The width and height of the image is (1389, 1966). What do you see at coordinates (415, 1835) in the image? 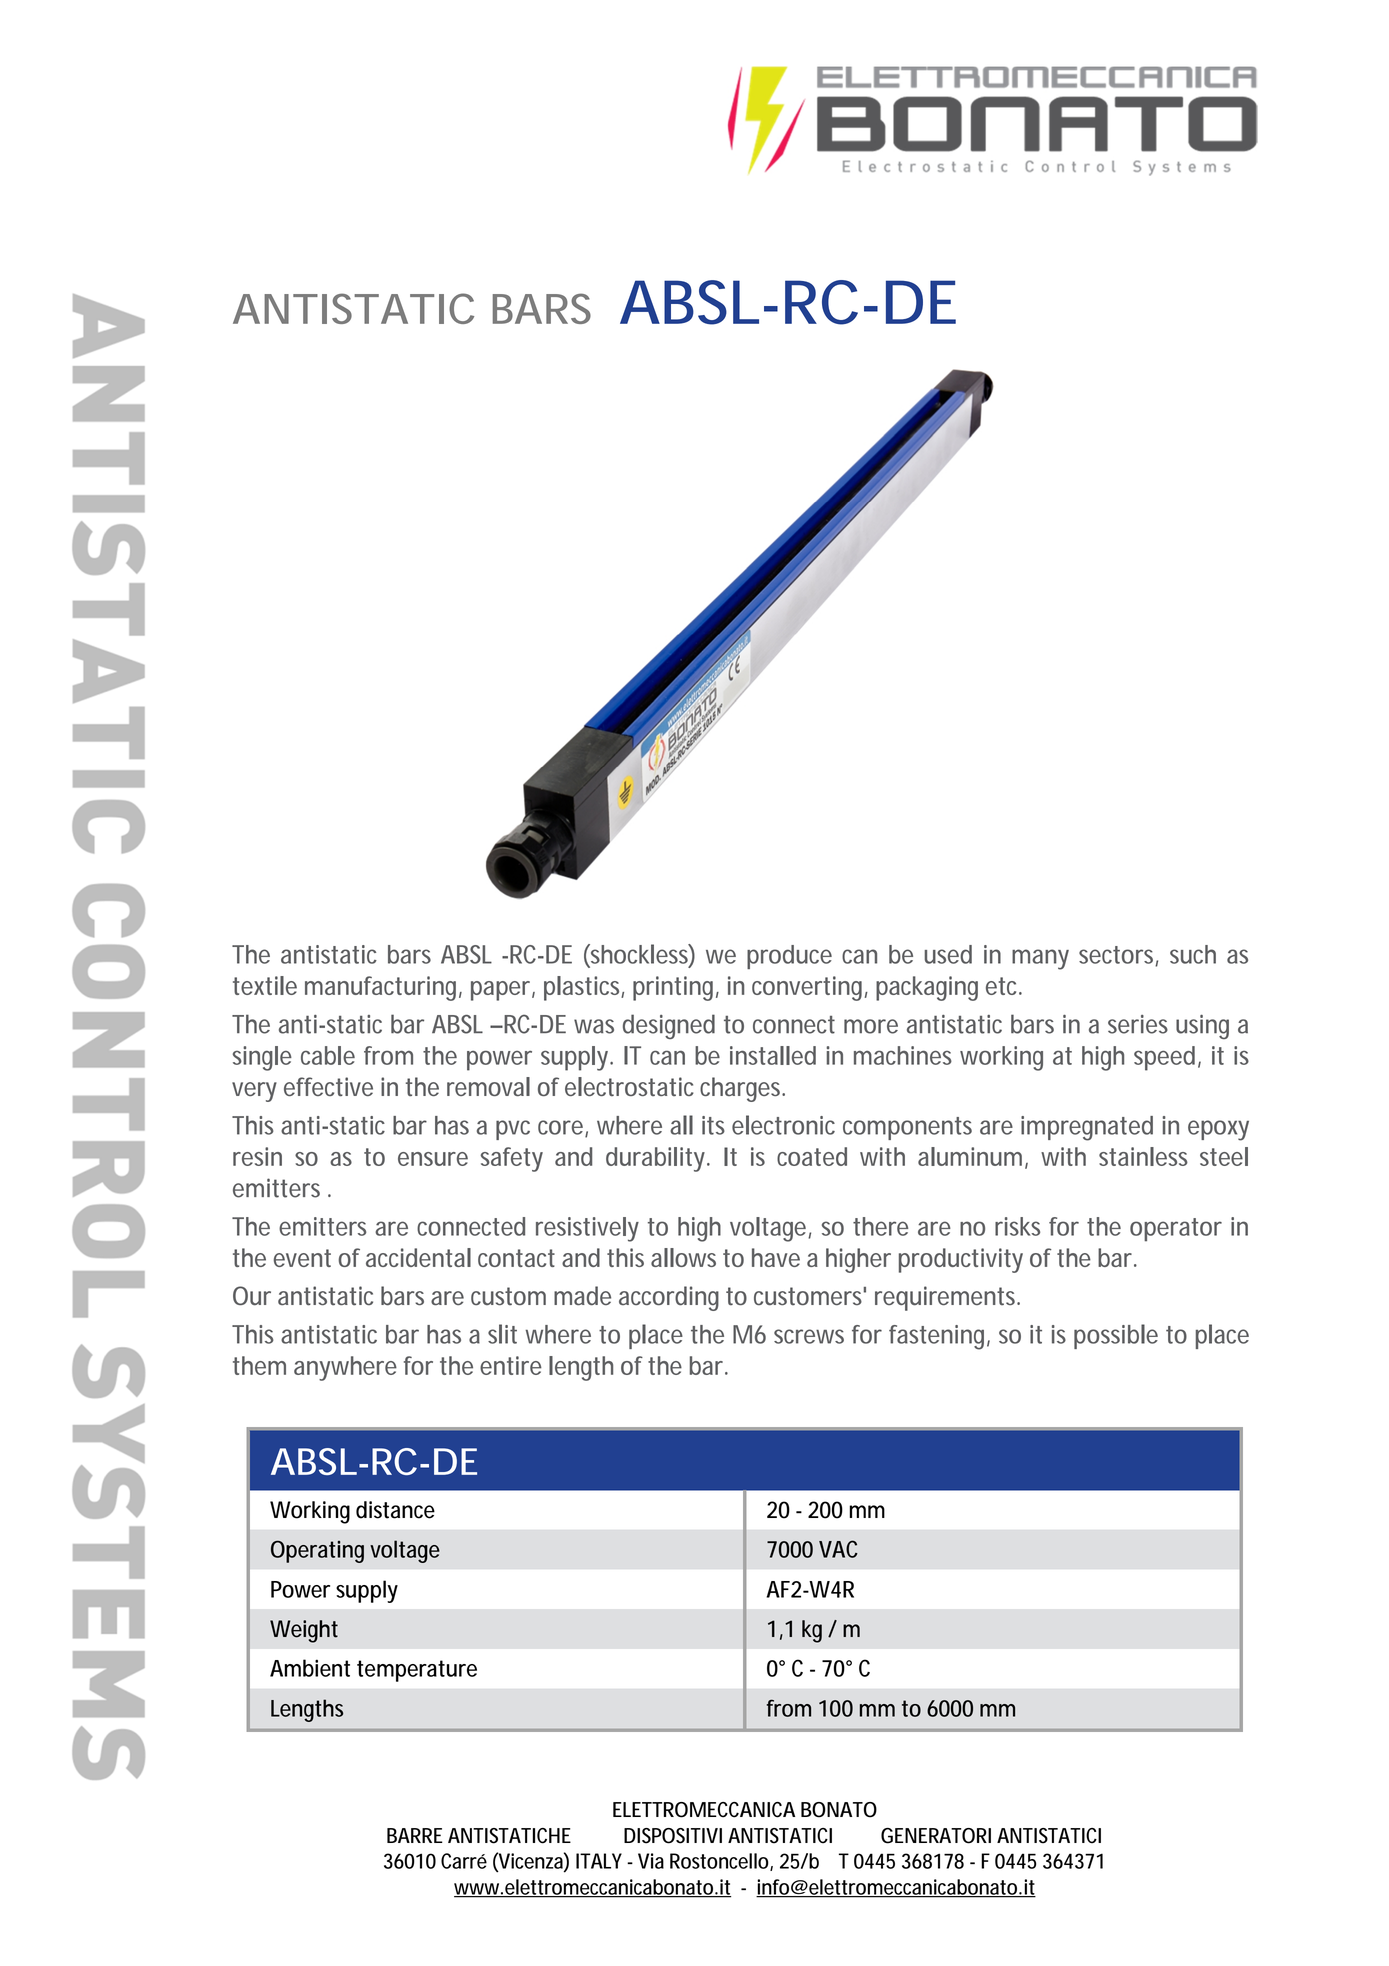
I see `BARRE` at bounding box center [415, 1835].
